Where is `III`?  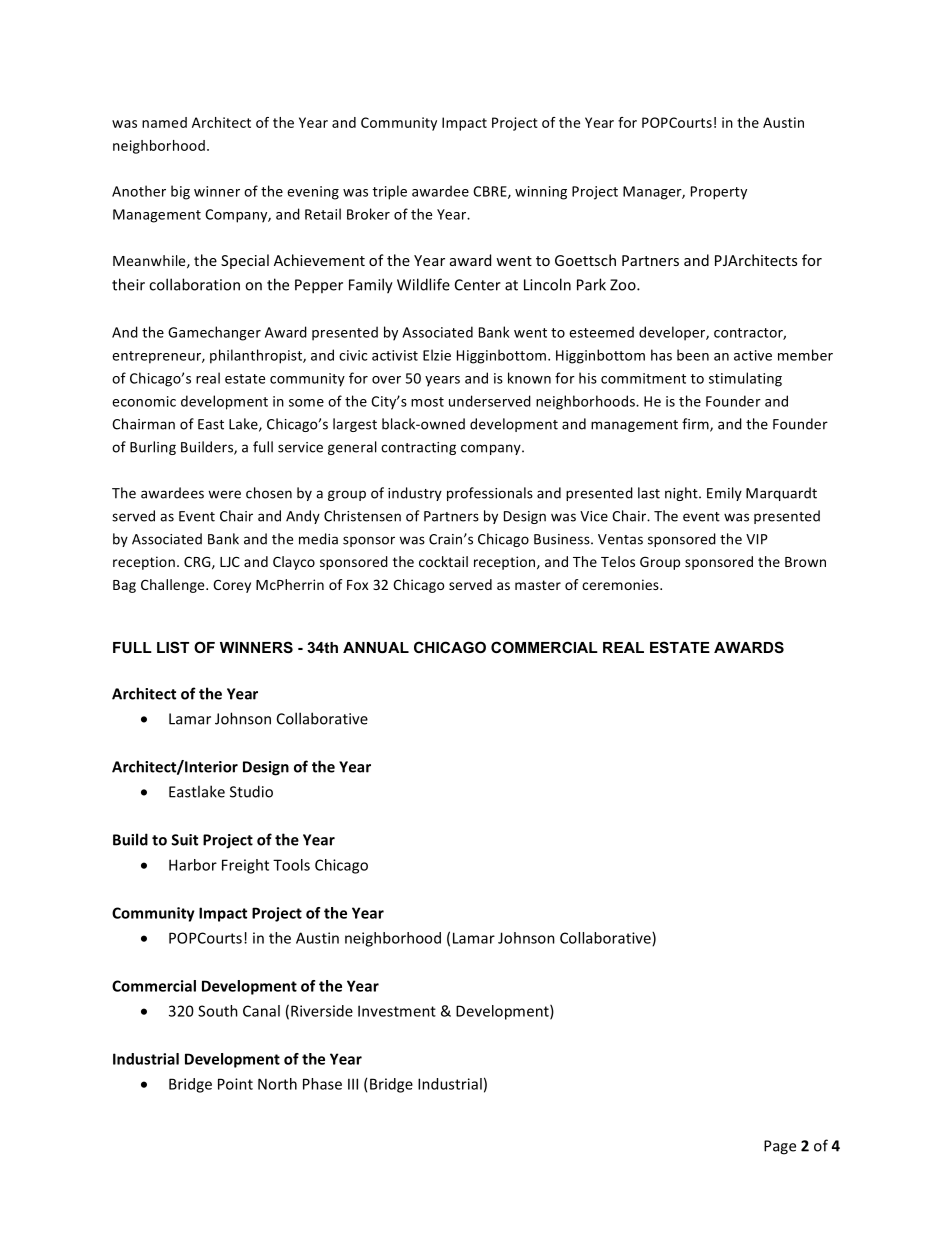
III is located at coordinates (353, 1084).
